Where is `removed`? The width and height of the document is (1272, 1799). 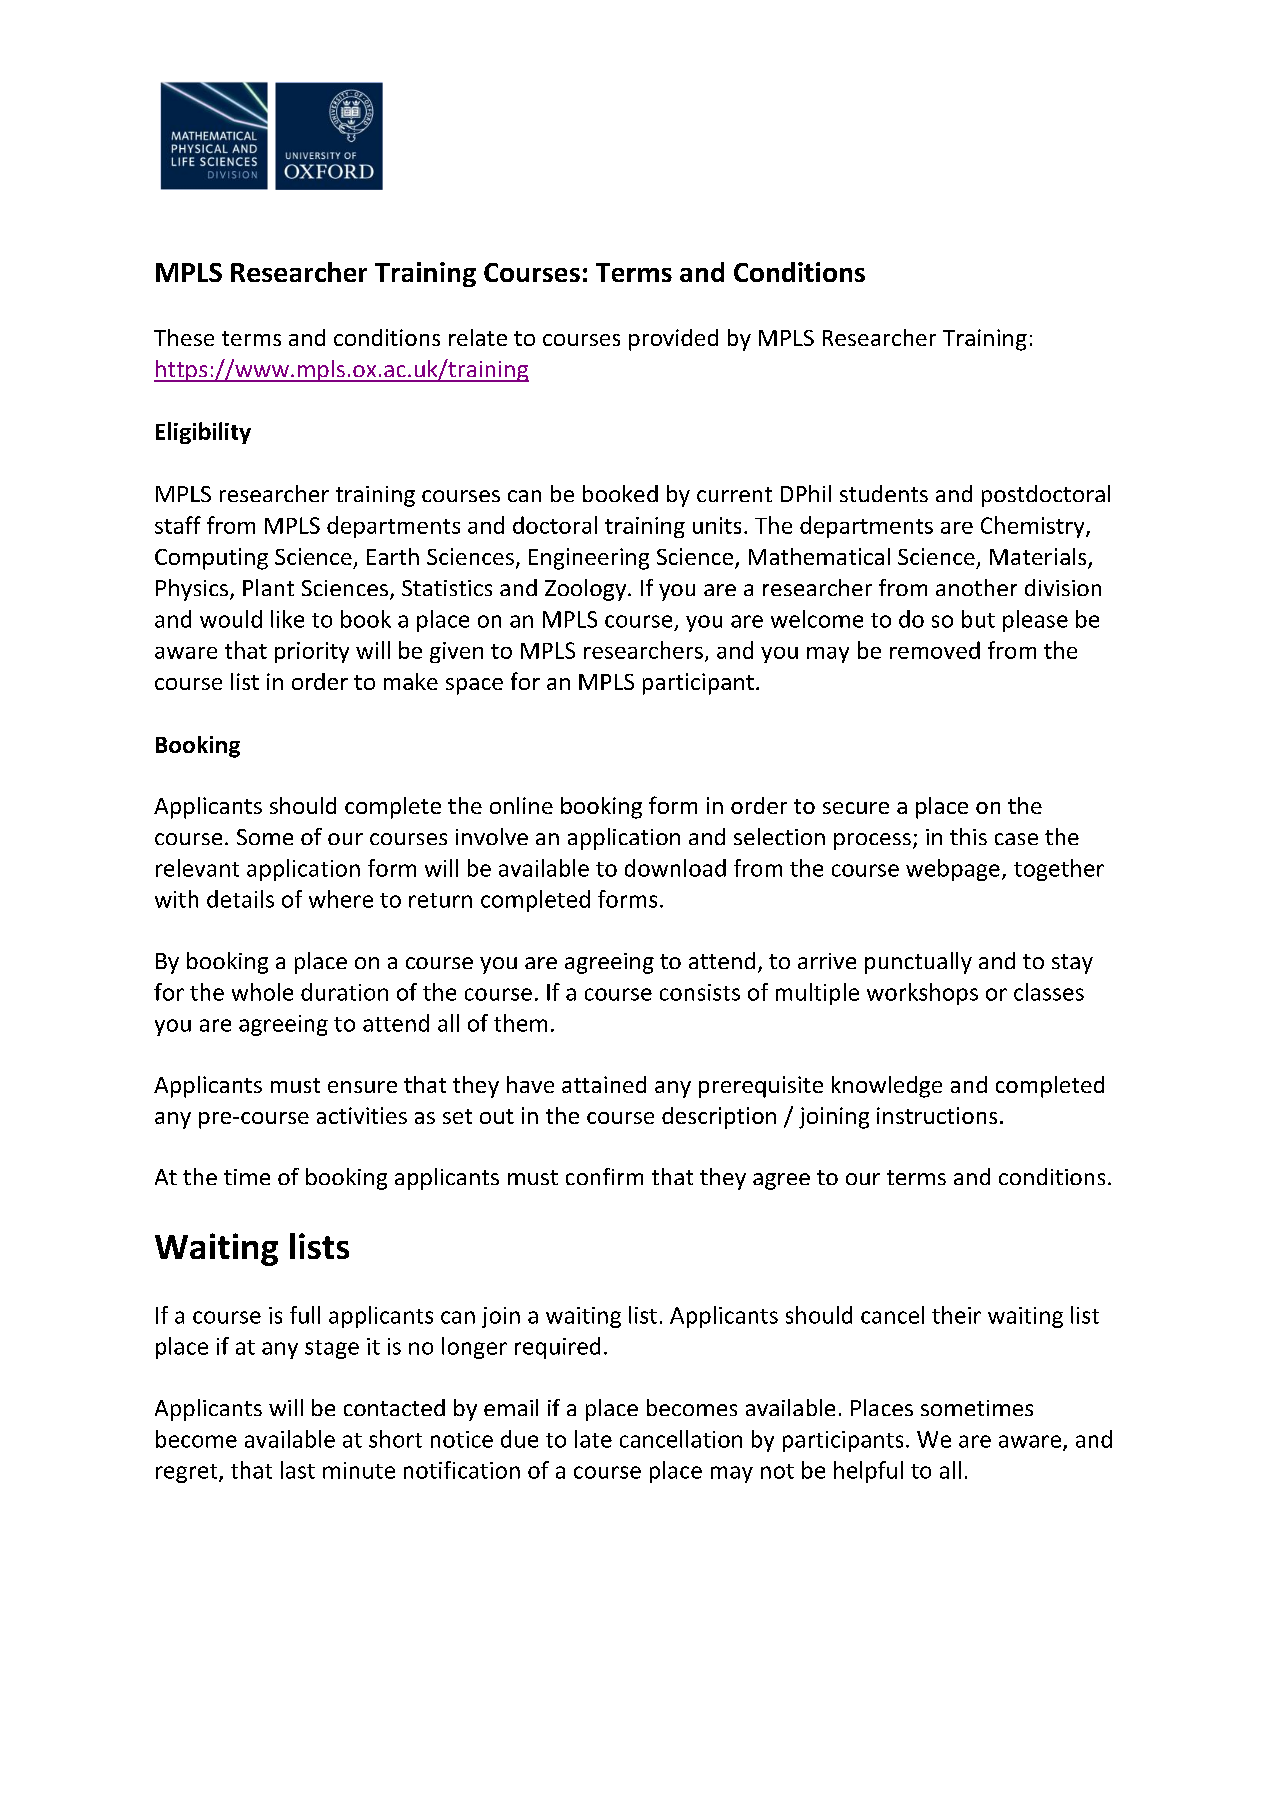 removed is located at coordinates (935, 650).
